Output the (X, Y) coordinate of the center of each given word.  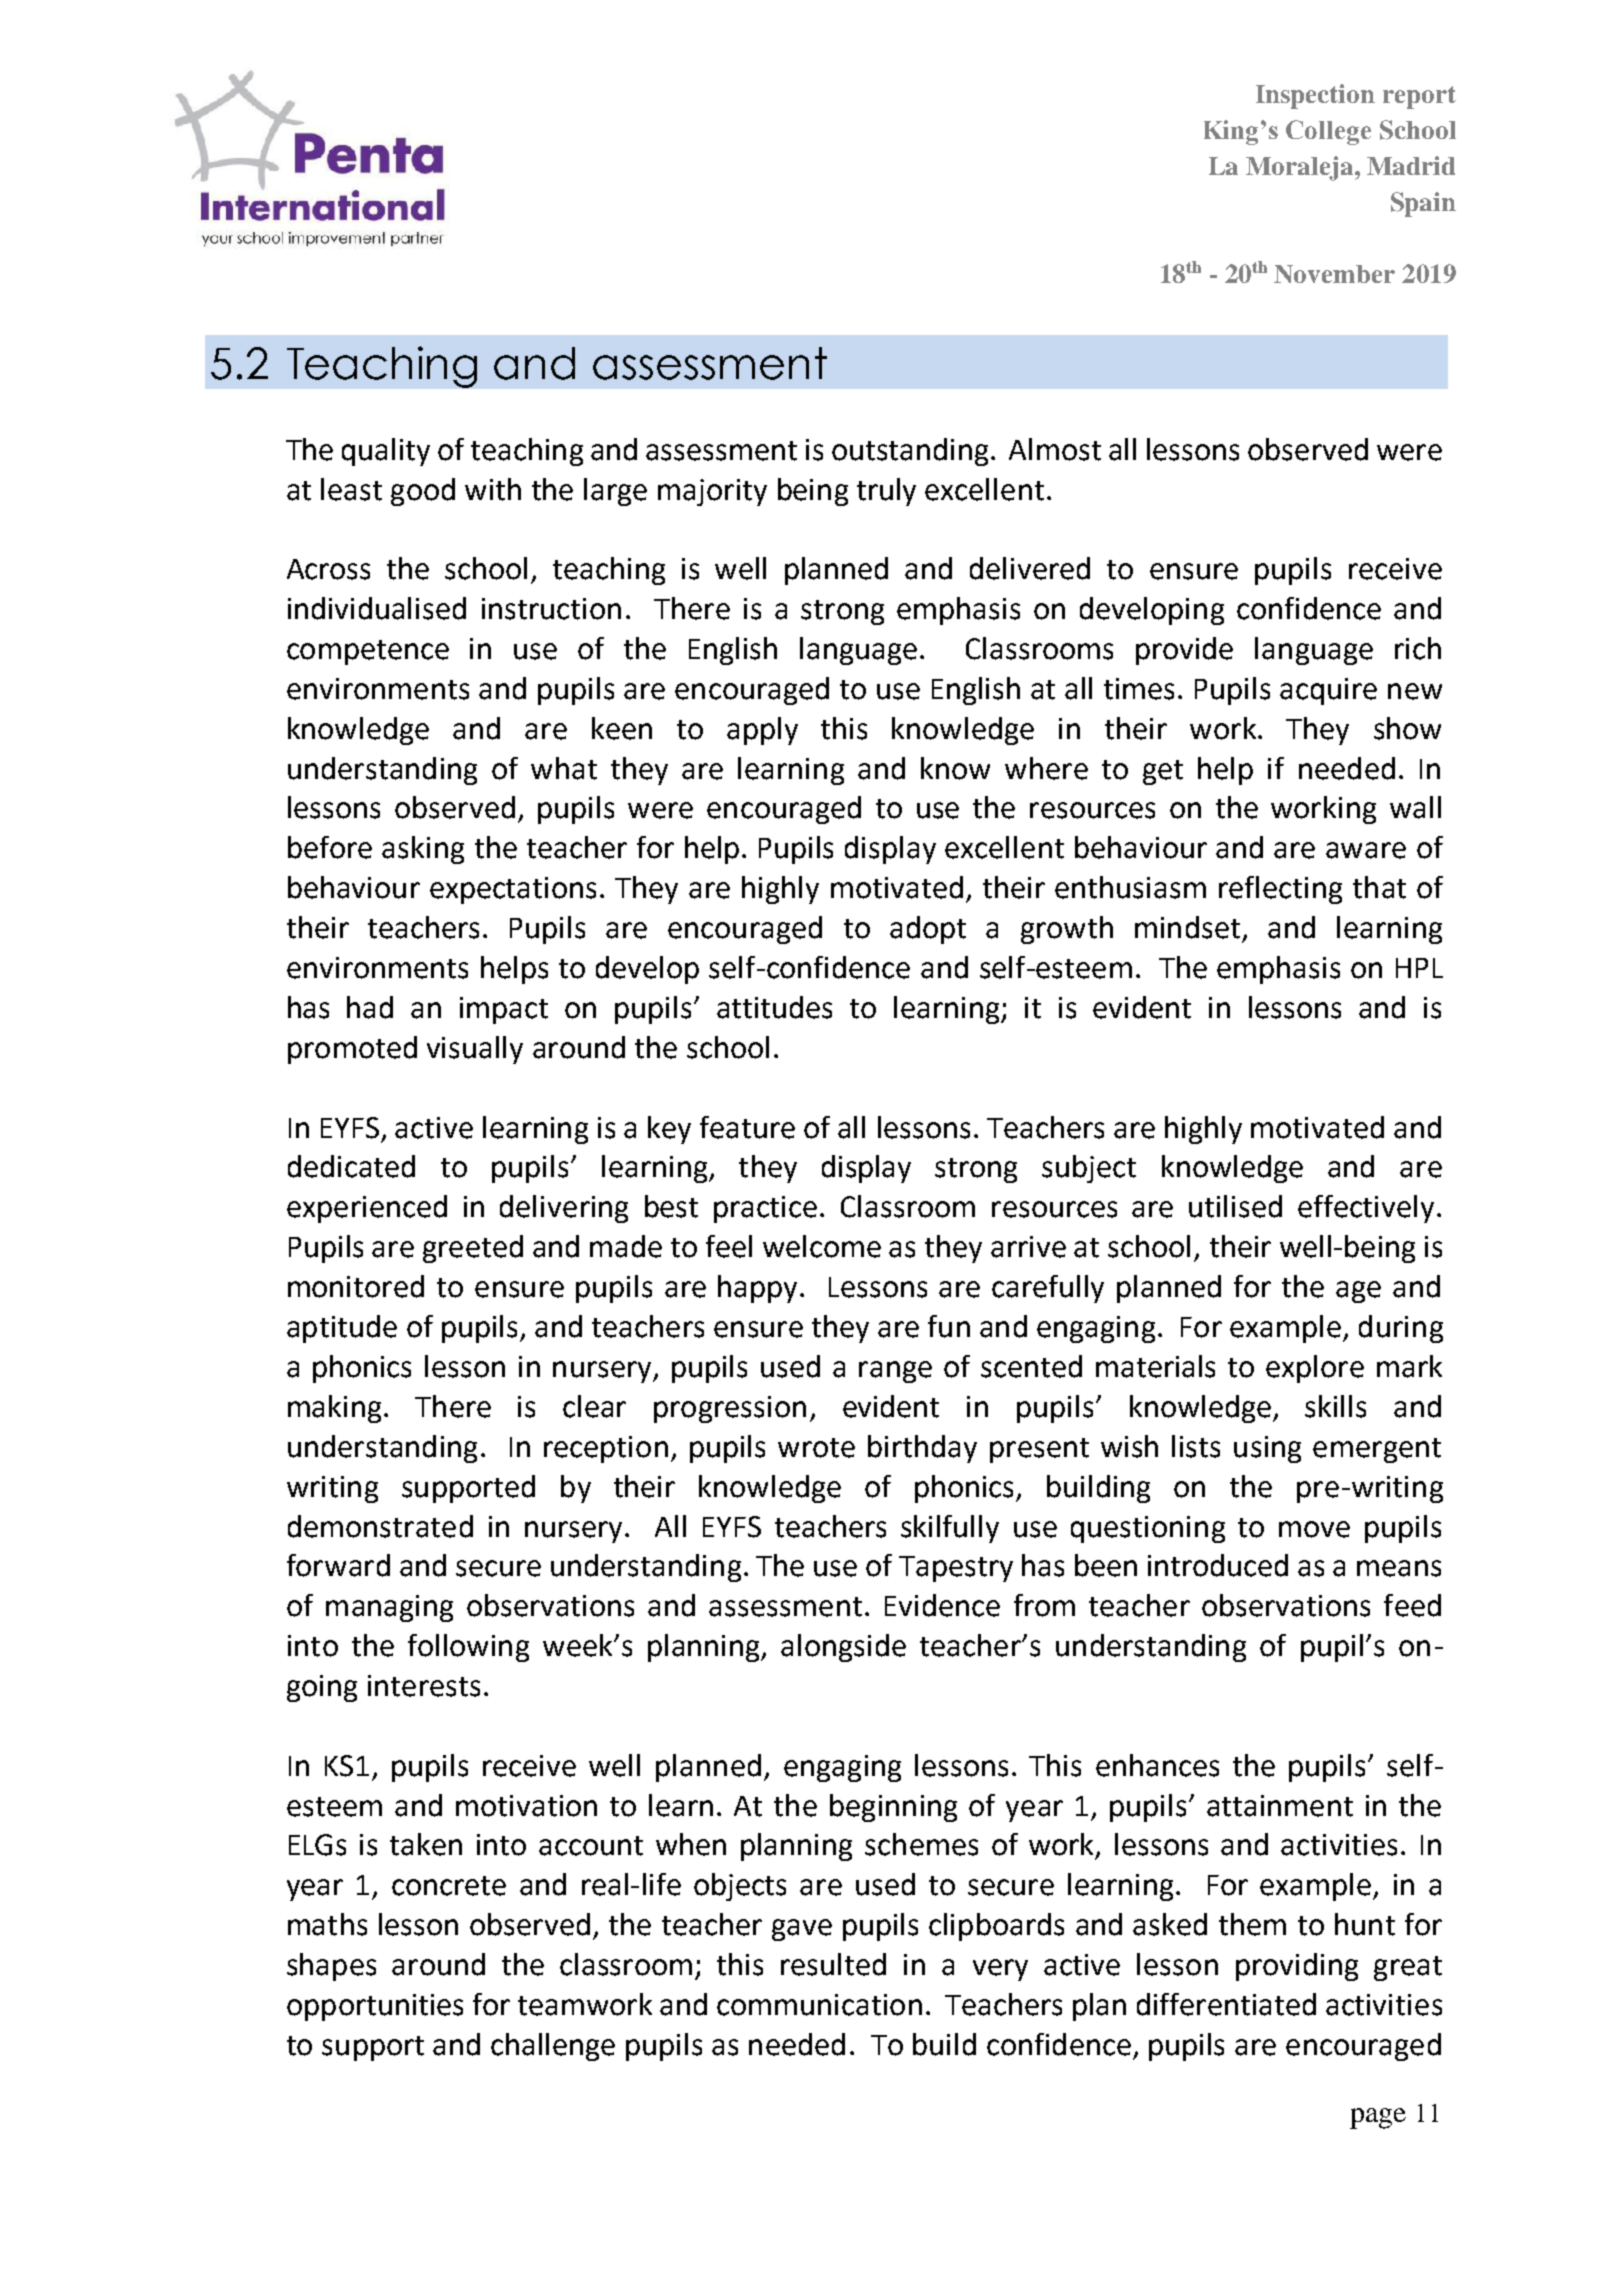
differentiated (1226, 2004)
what (564, 768)
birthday (922, 1449)
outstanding (910, 452)
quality (386, 452)
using (1267, 1449)
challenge (553, 2047)
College (1328, 132)
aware (1366, 850)
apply (762, 731)
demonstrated (380, 1526)
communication (819, 2005)
